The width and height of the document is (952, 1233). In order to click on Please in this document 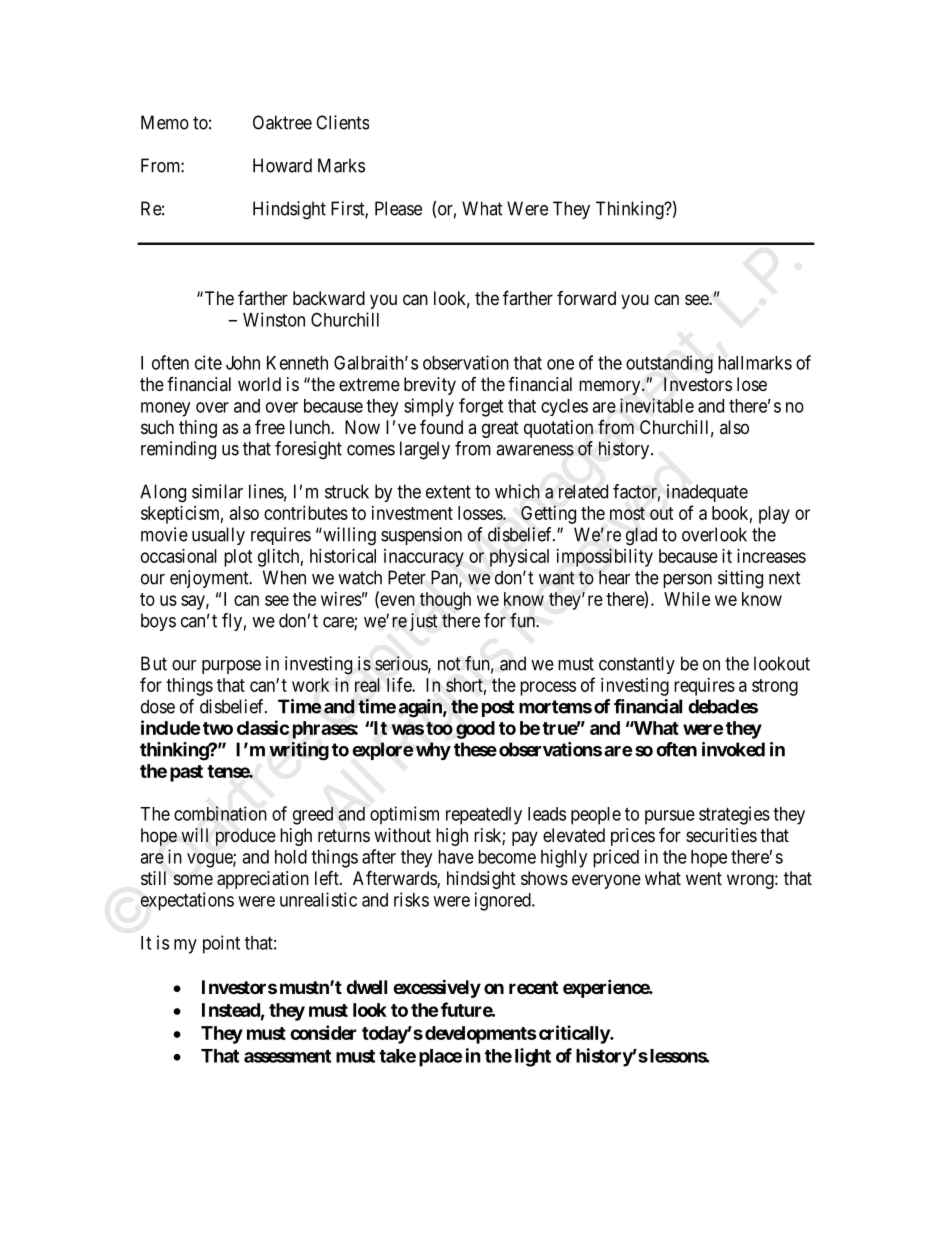, I will do `click(398, 208)`.
